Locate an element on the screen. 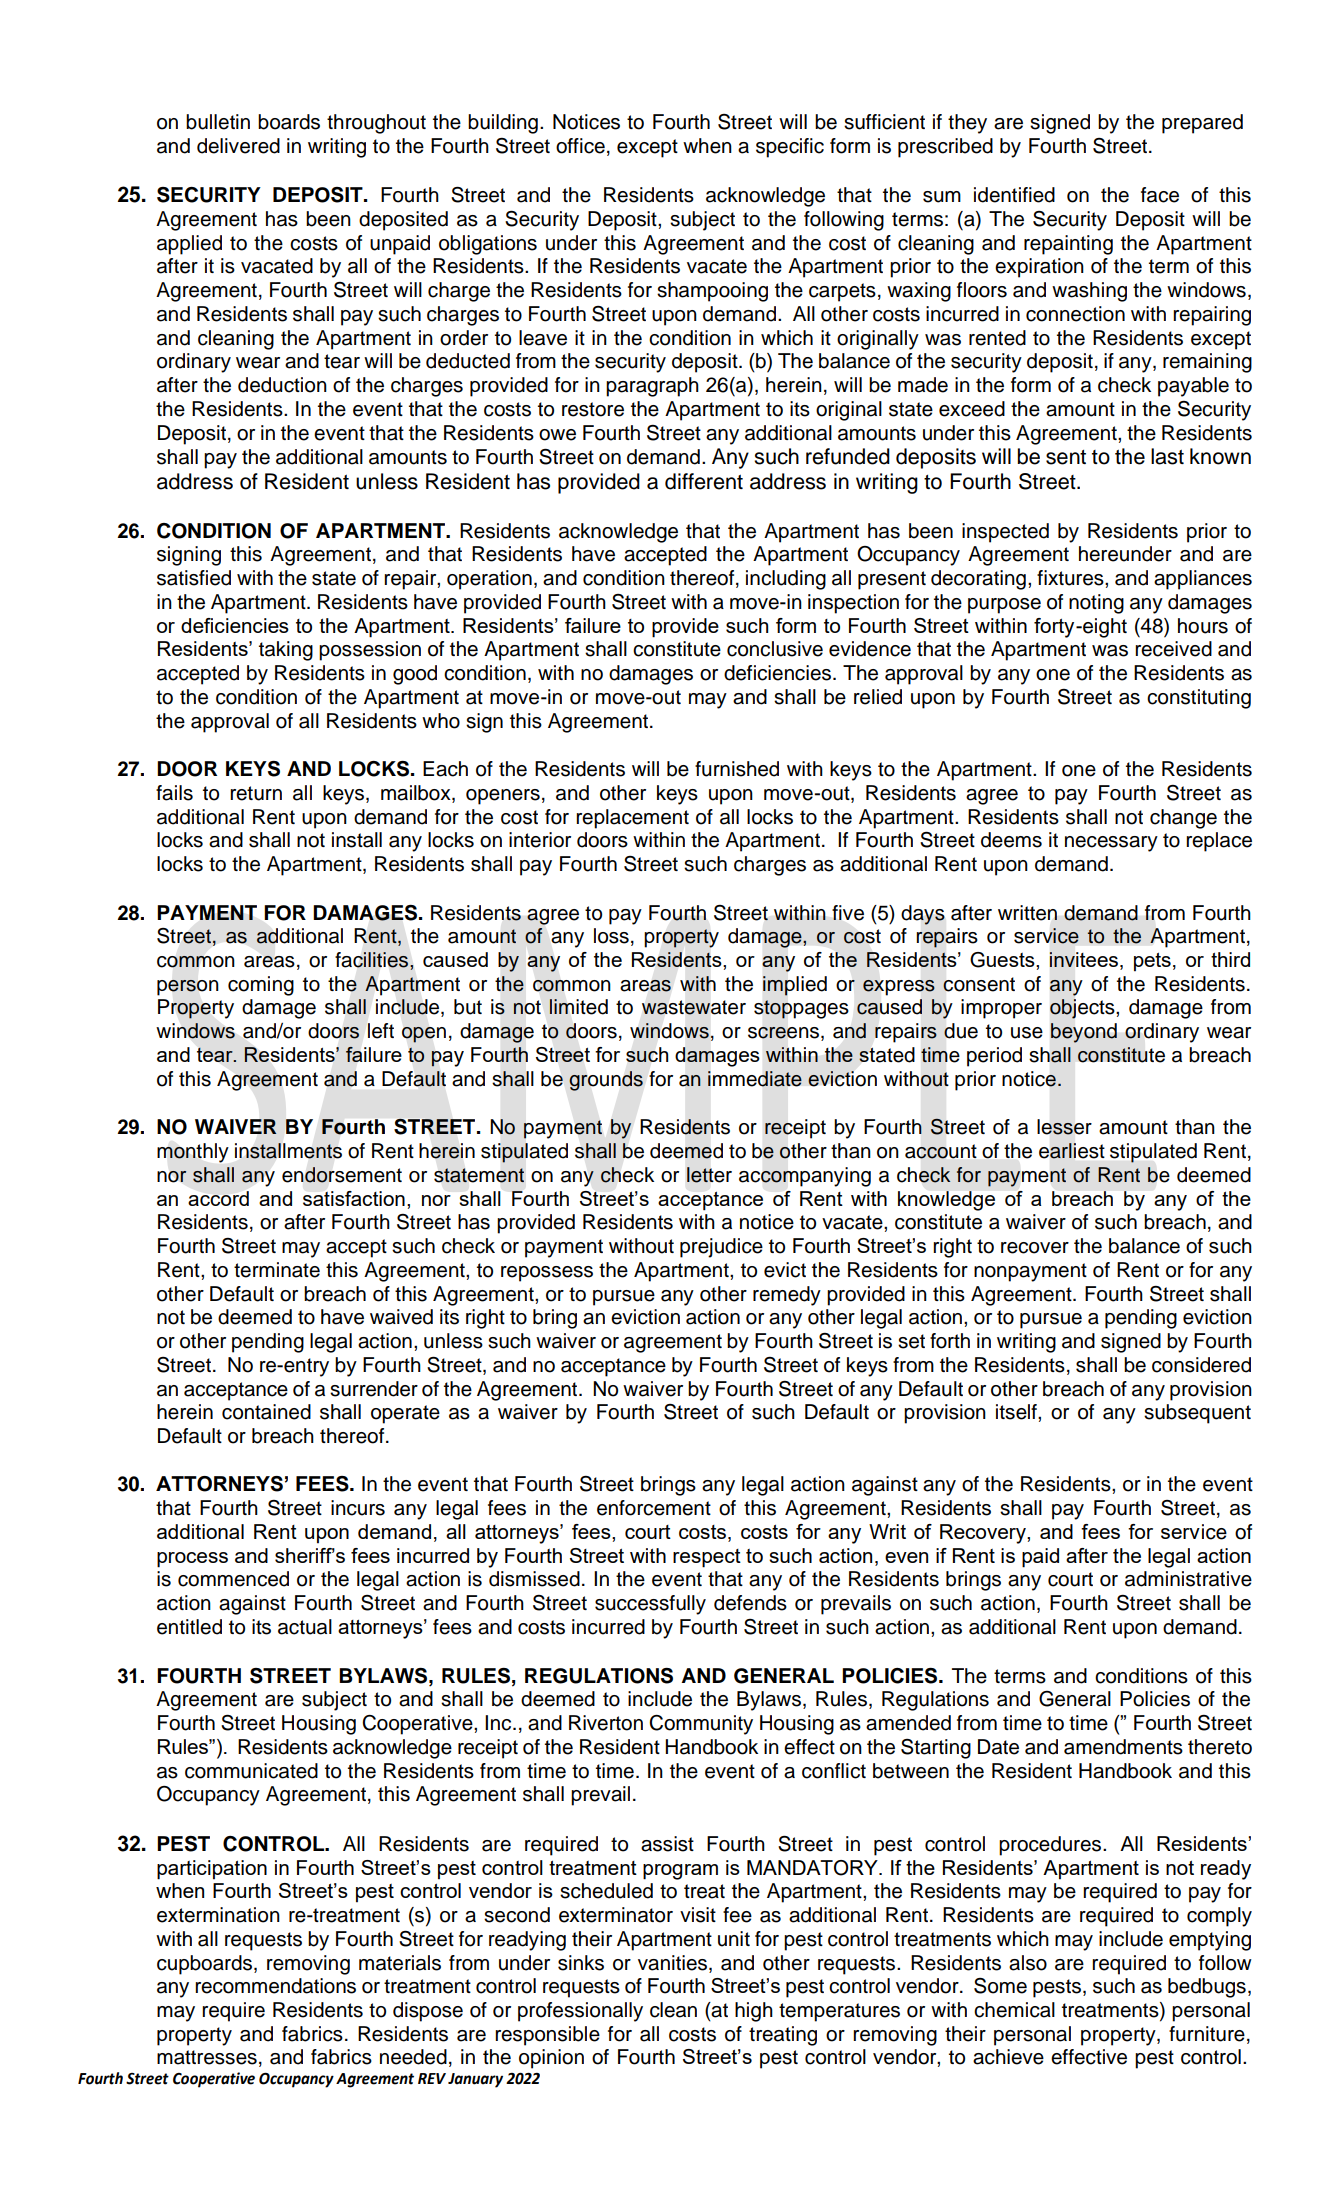 The height and width of the screenshot is (2191, 1330). lesser is located at coordinates (1064, 1127).
